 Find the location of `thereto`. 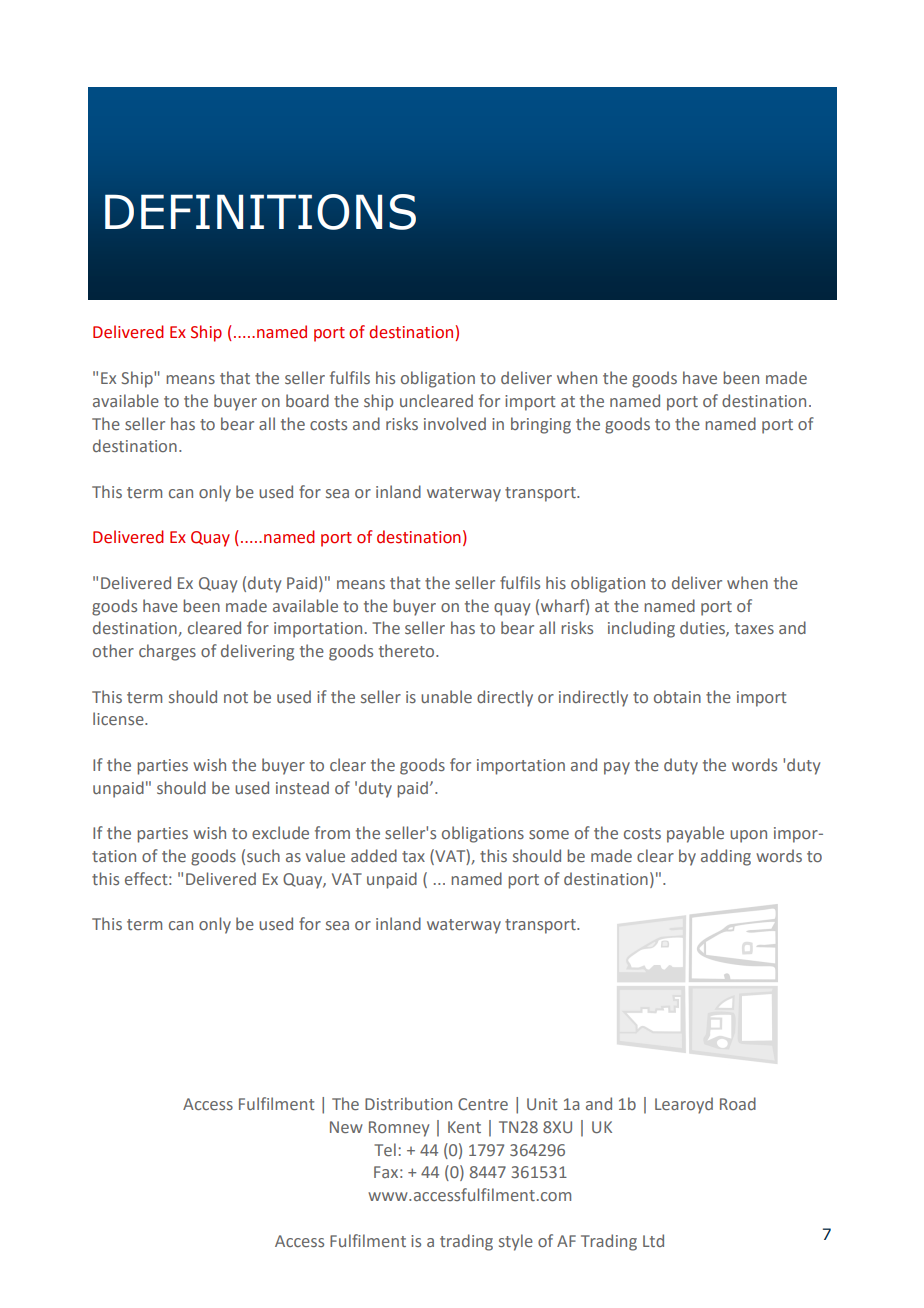

thereto is located at coordinates (408, 650).
